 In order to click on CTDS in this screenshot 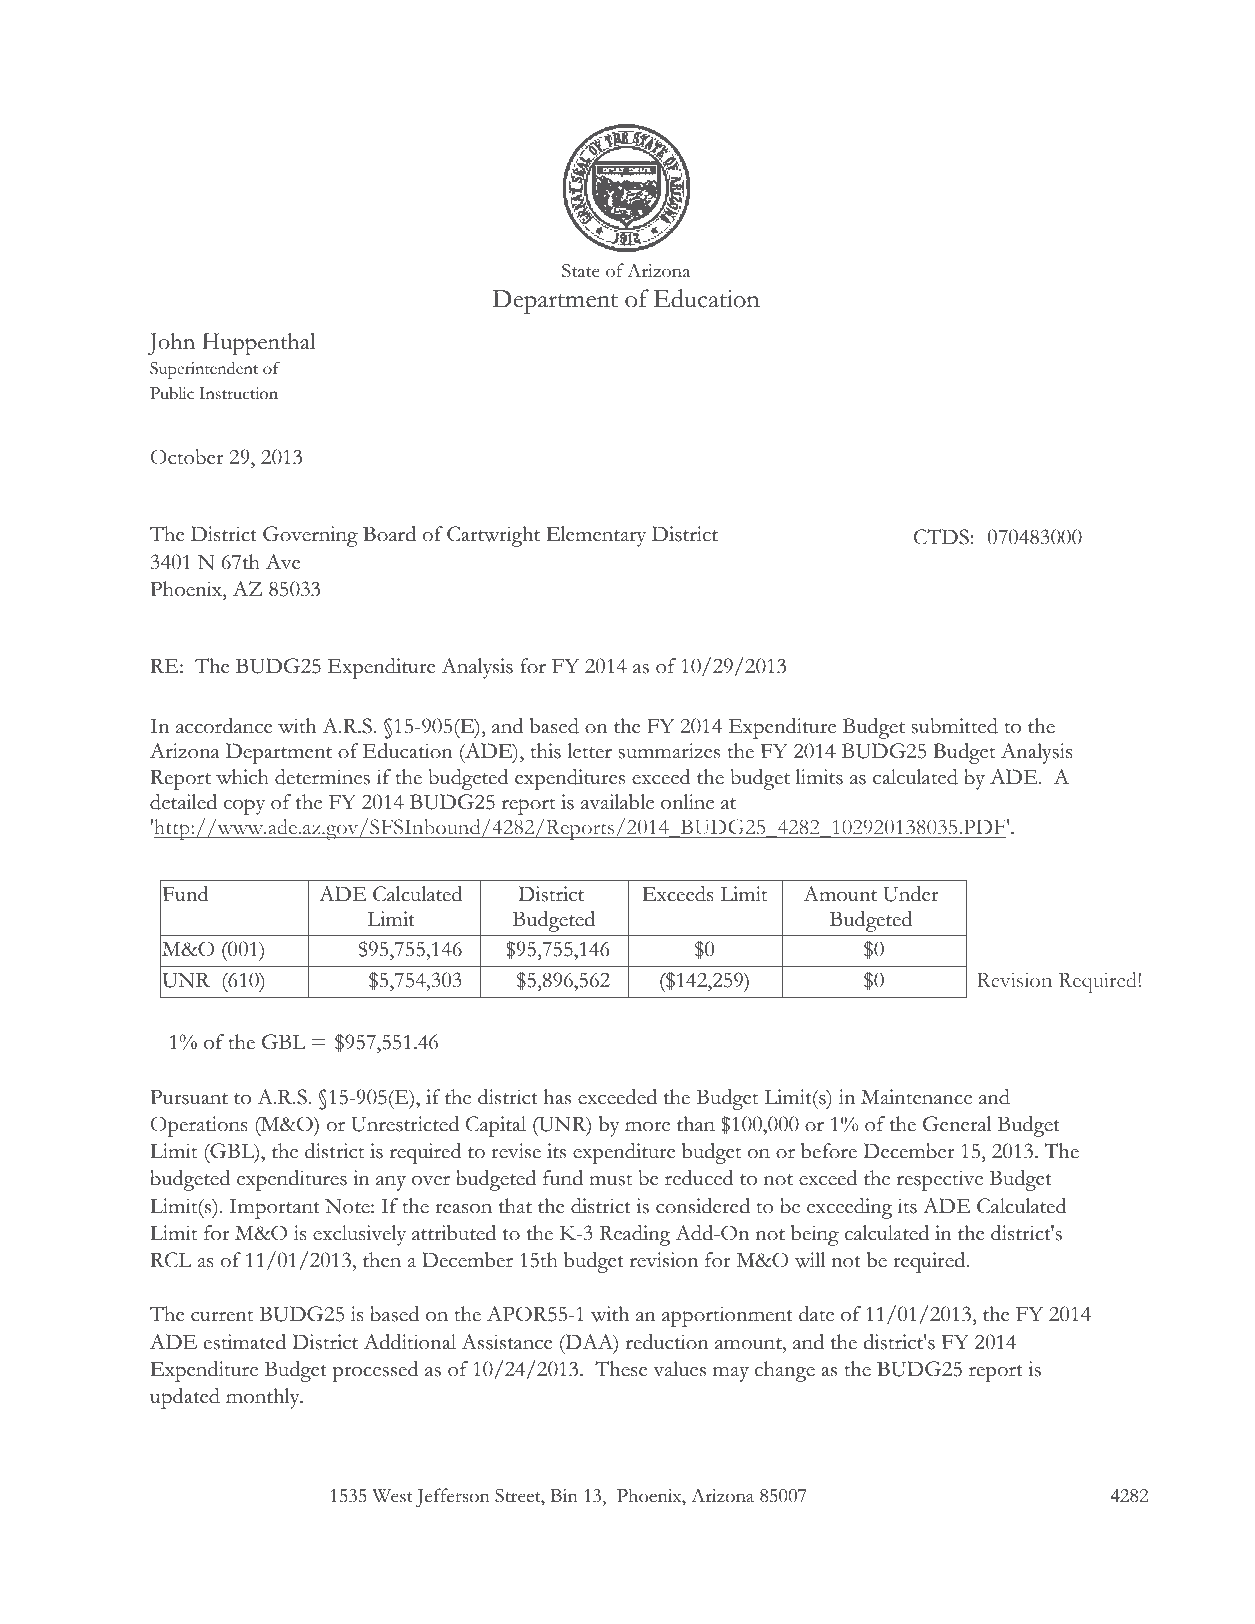, I will do `click(941, 537)`.
